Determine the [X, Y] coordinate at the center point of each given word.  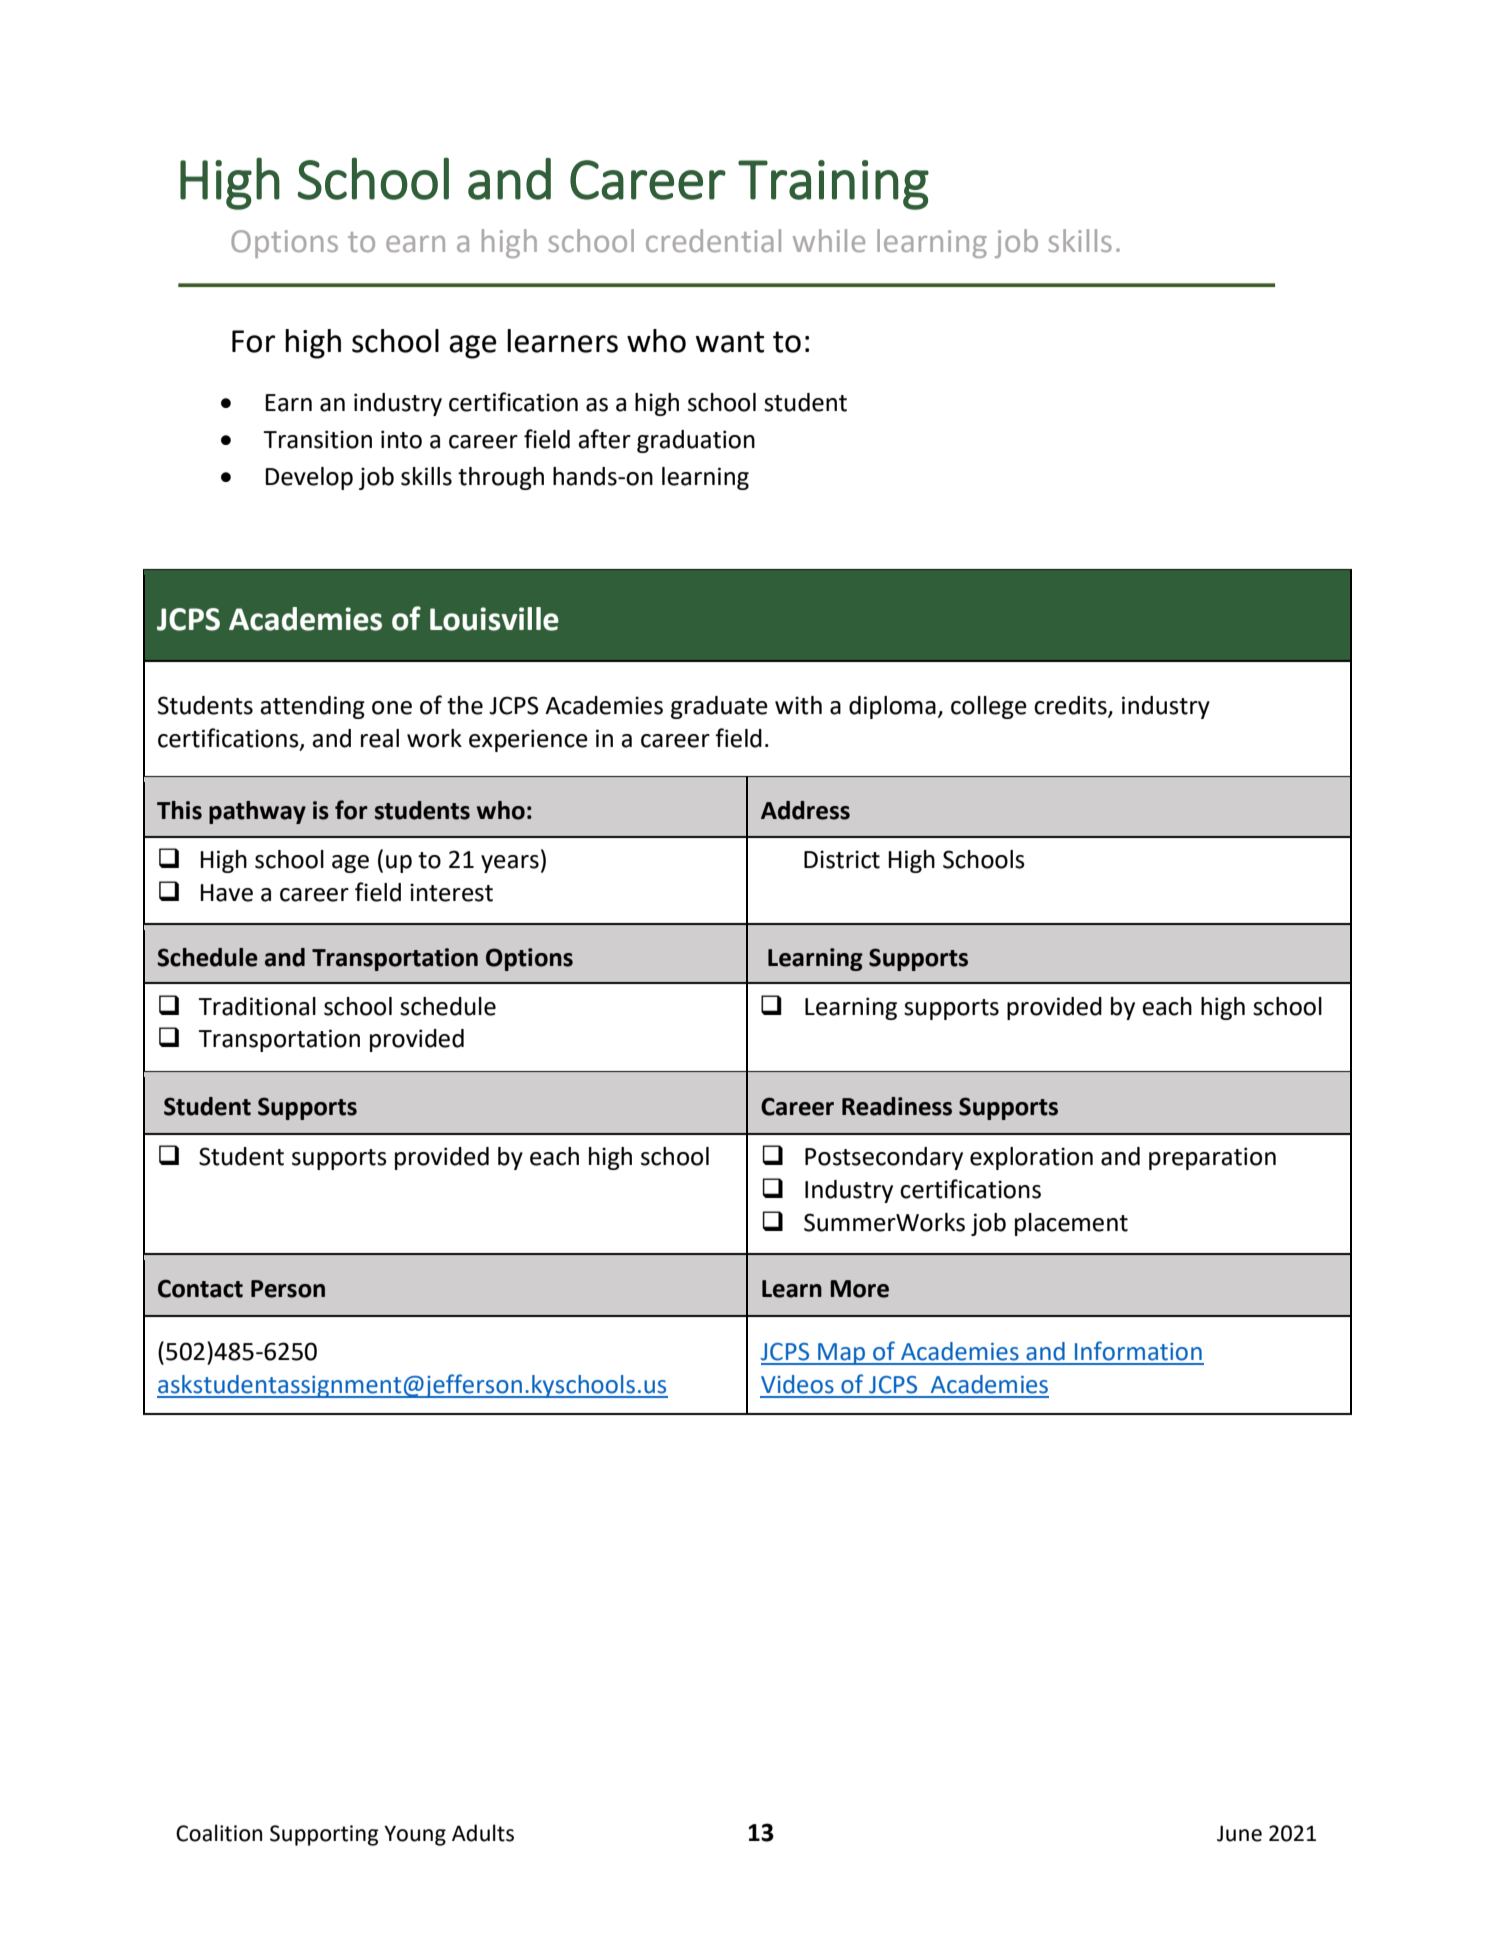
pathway [257, 812]
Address [805, 810]
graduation [696, 441]
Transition [317, 439]
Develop [309, 478]
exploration [1031, 1158]
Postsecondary [884, 1158]
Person [288, 1289]
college [989, 707]
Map [842, 1354]
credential [713, 240]
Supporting [324, 1835]
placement [1071, 1224]
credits [1071, 706]
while [829, 240]
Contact [200, 1288]
